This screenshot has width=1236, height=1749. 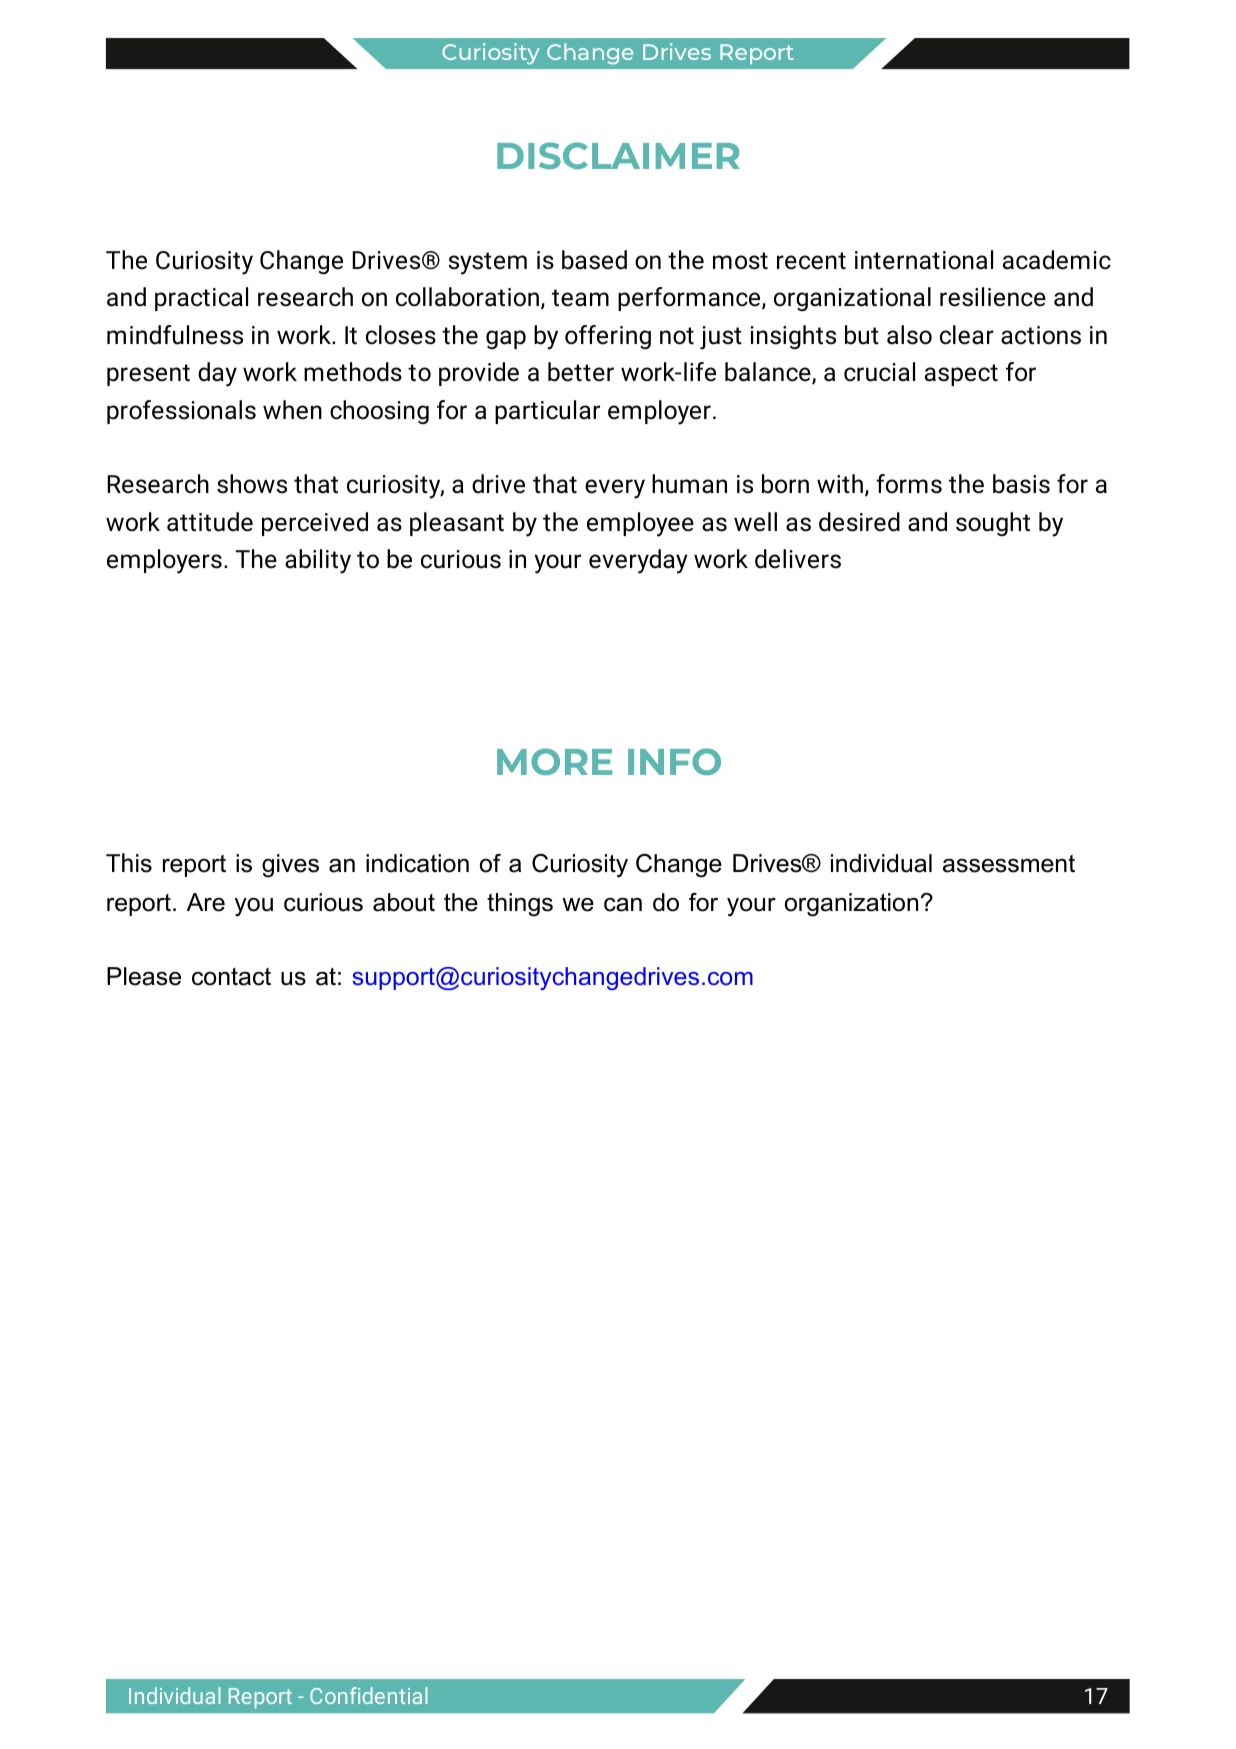 What do you see at coordinates (201, 299) in the screenshot?
I see `practical` at bounding box center [201, 299].
